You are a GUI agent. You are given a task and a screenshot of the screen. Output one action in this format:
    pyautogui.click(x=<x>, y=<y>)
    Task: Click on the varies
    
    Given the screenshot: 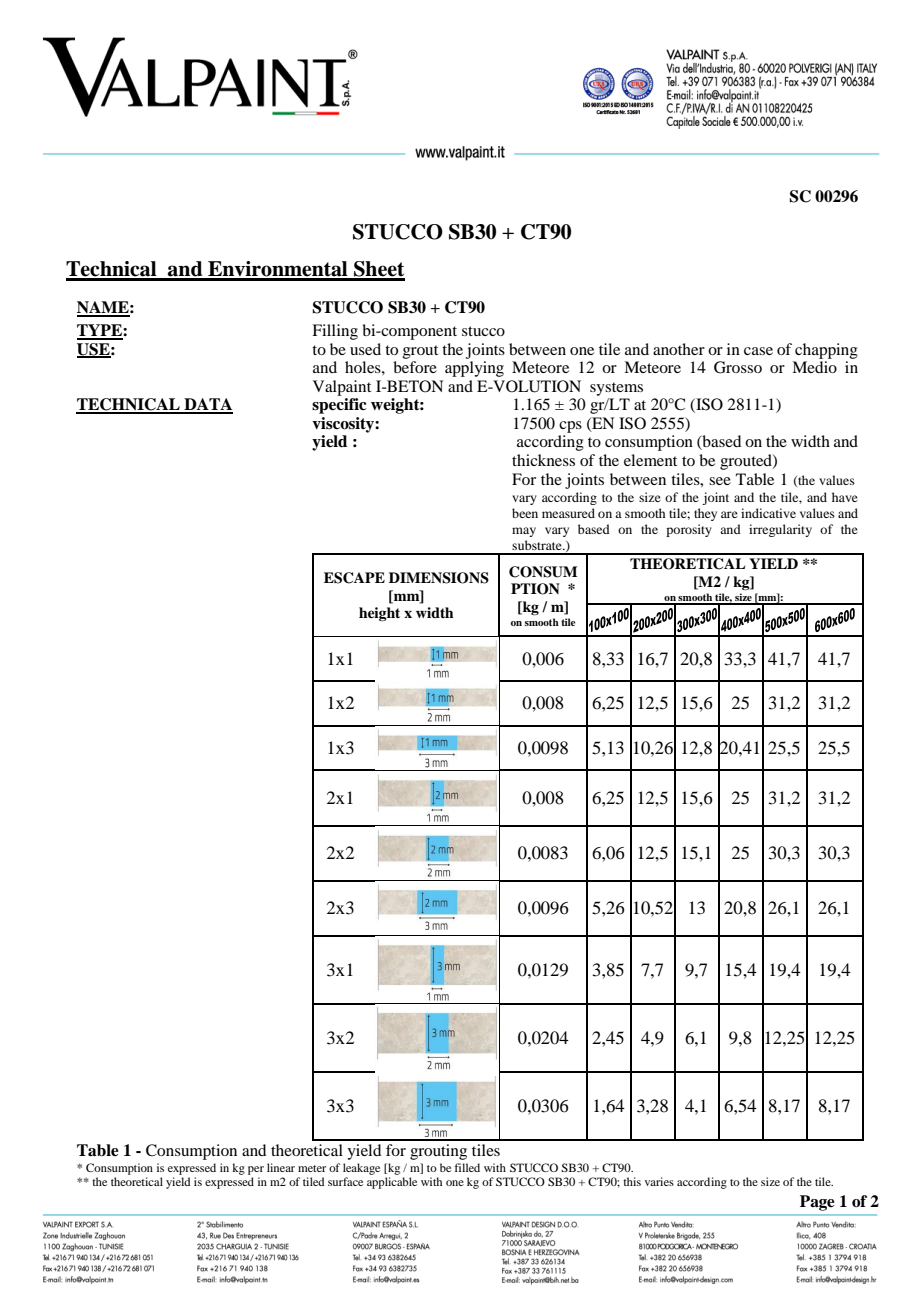 What is the action you would take?
    pyautogui.click(x=659, y=1181)
